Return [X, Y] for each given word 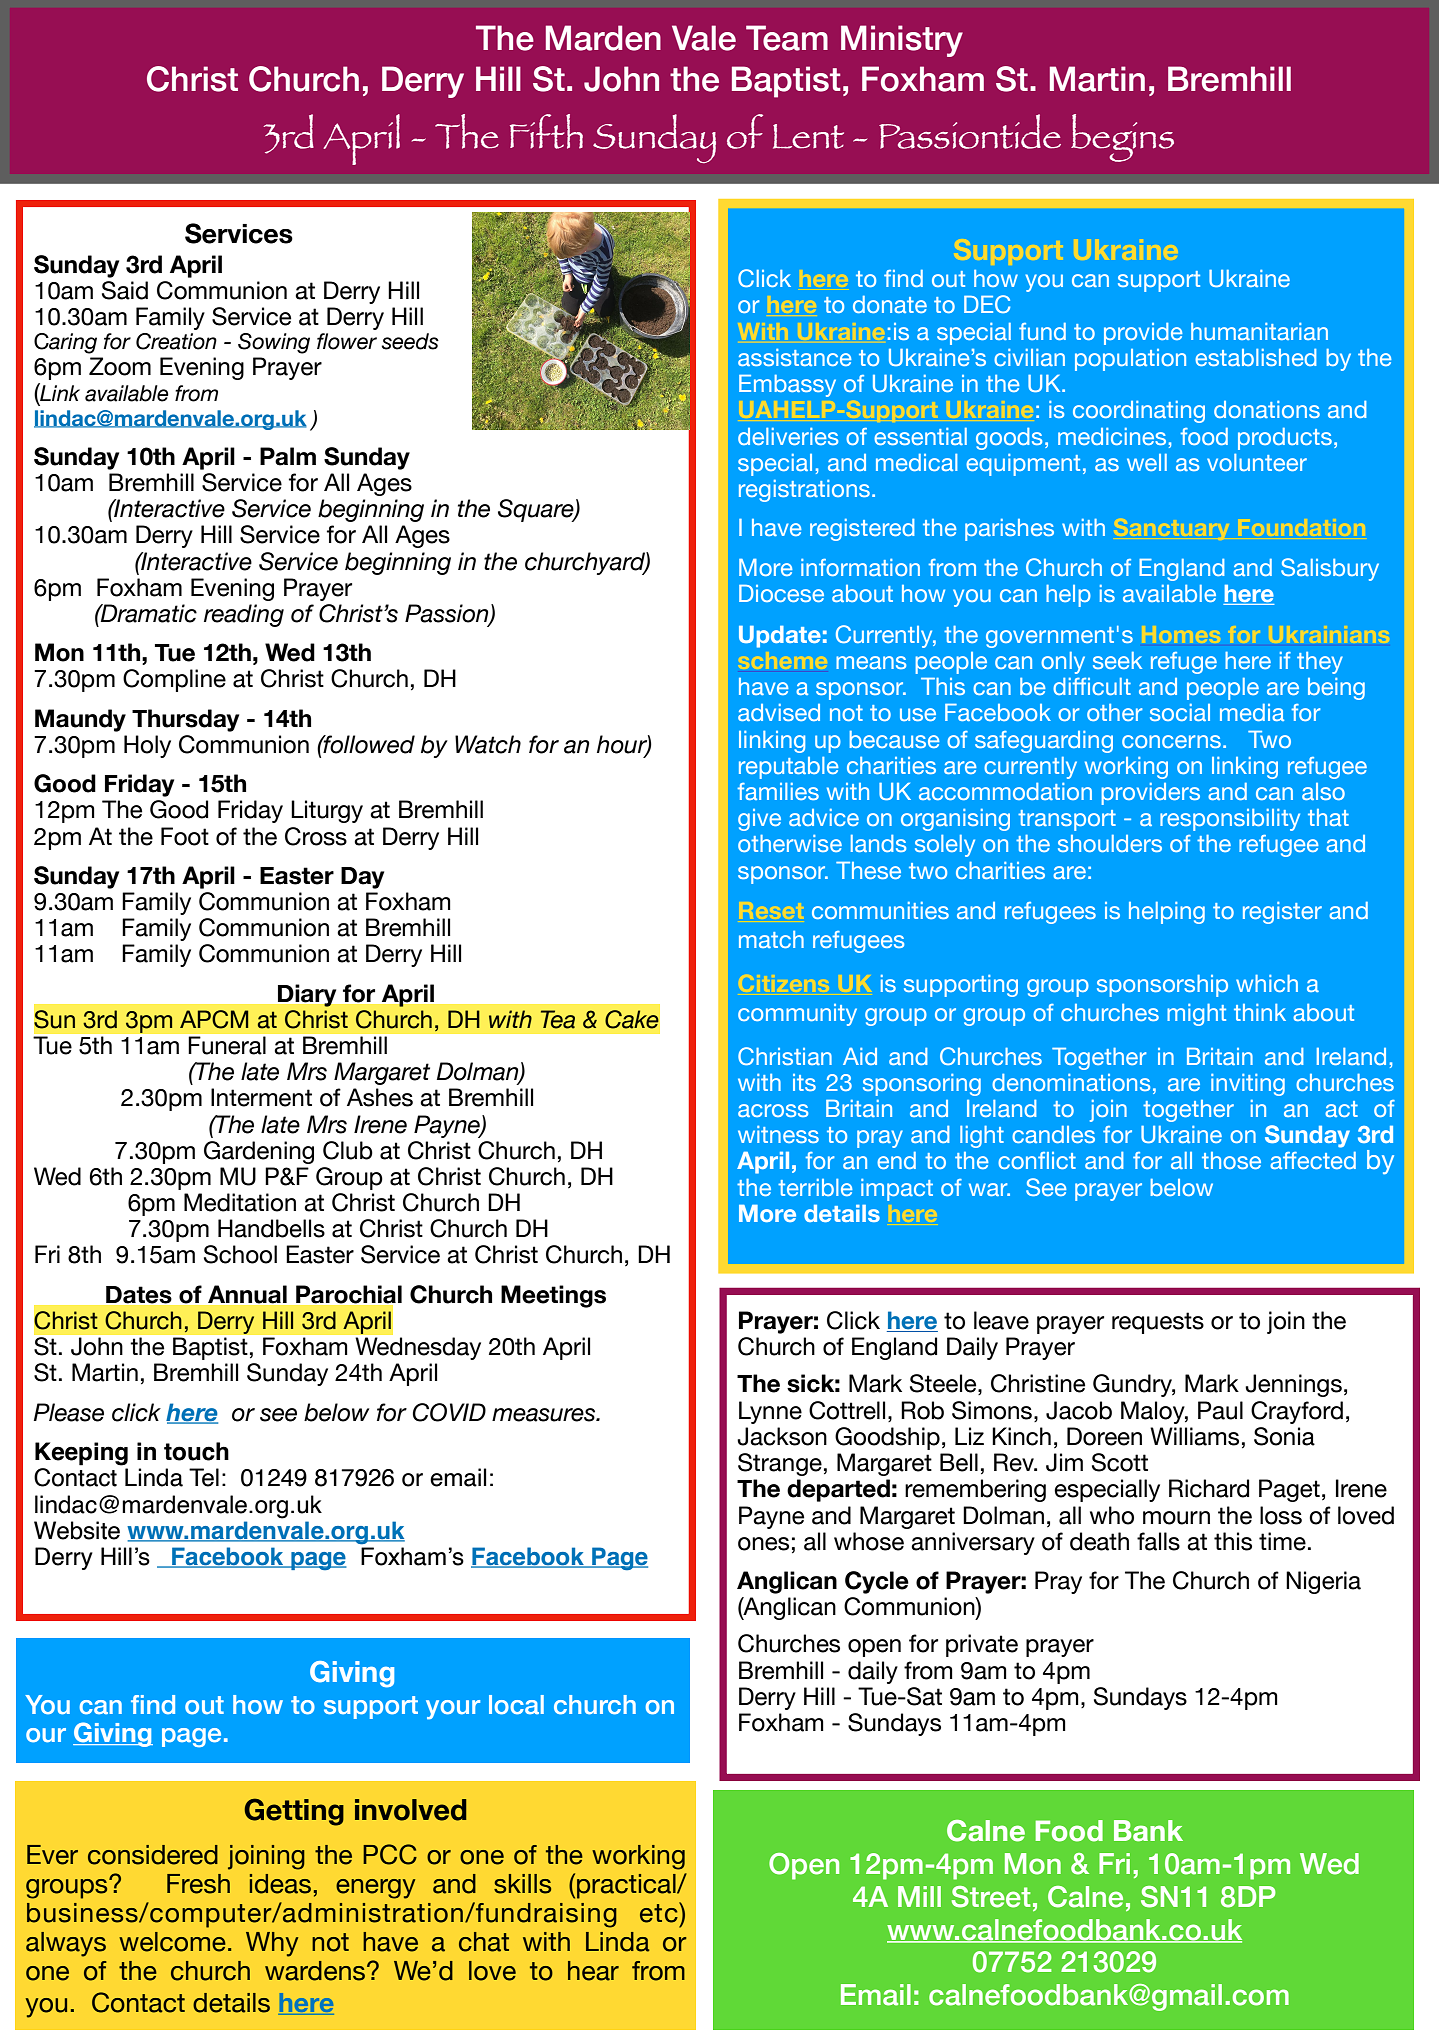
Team [787, 38]
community [797, 1015]
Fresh [198, 1884]
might [1196, 1015]
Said [125, 290]
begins [1122, 138]
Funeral [227, 1045]
